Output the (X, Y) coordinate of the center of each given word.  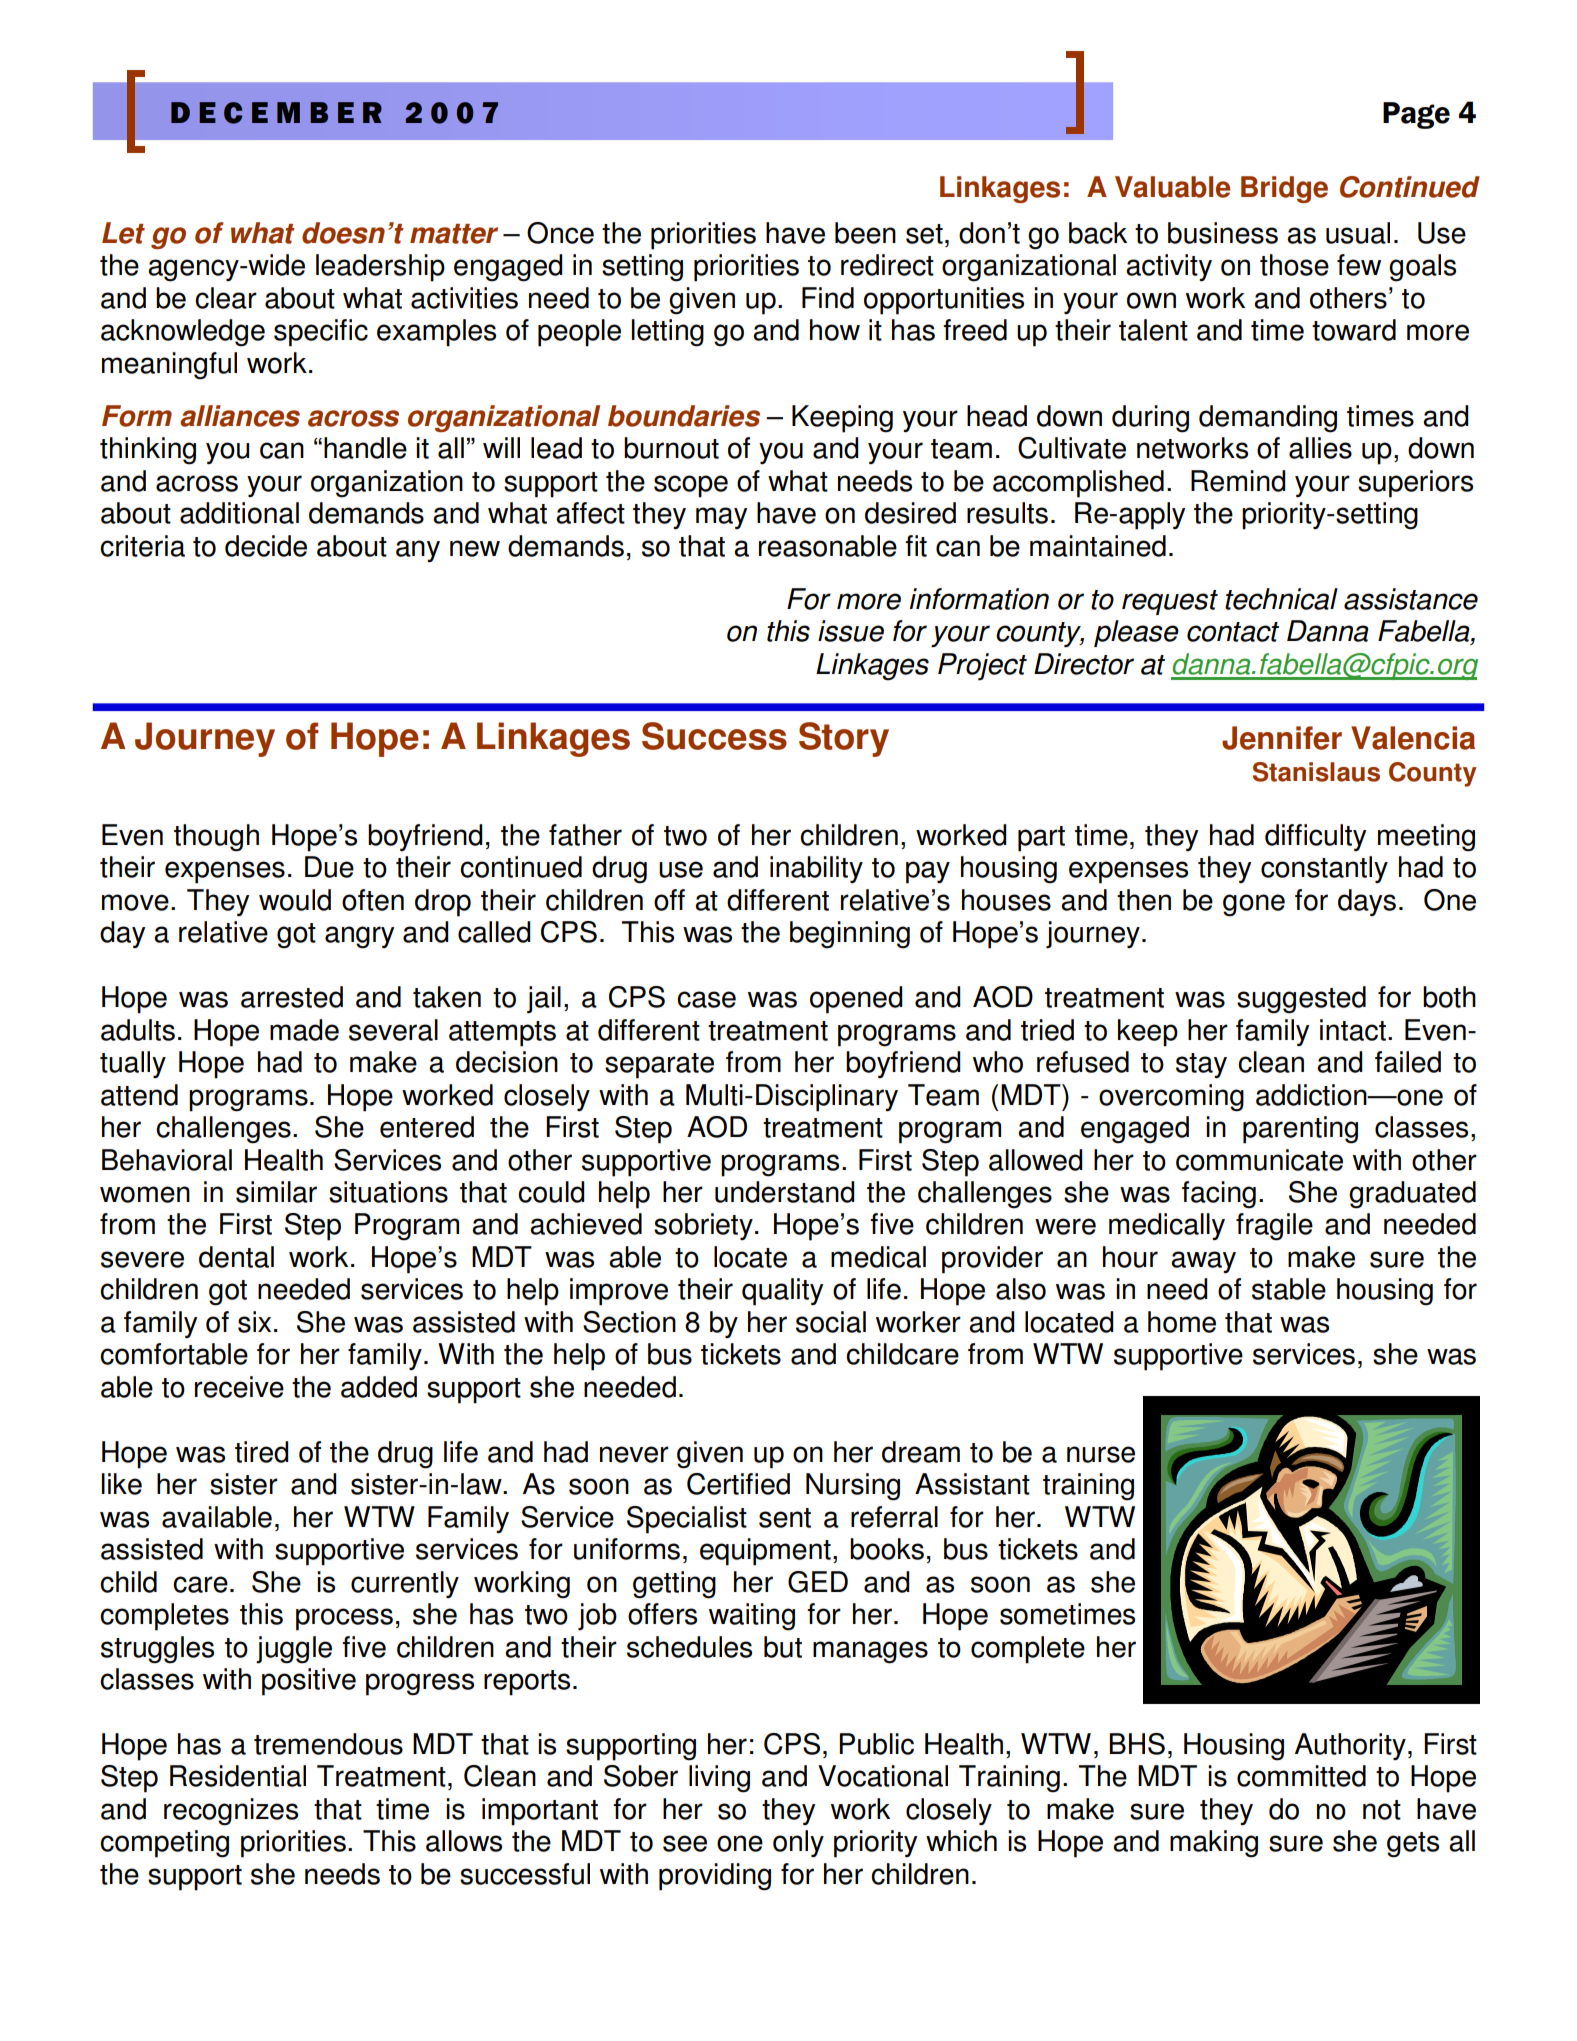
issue (851, 631)
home (1182, 1322)
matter (454, 234)
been (865, 233)
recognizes (231, 1812)
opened (856, 1000)
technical (1281, 599)
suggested (1301, 1000)
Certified (738, 1484)
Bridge (1284, 189)
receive (239, 1387)
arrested (292, 997)
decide (266, 546)
